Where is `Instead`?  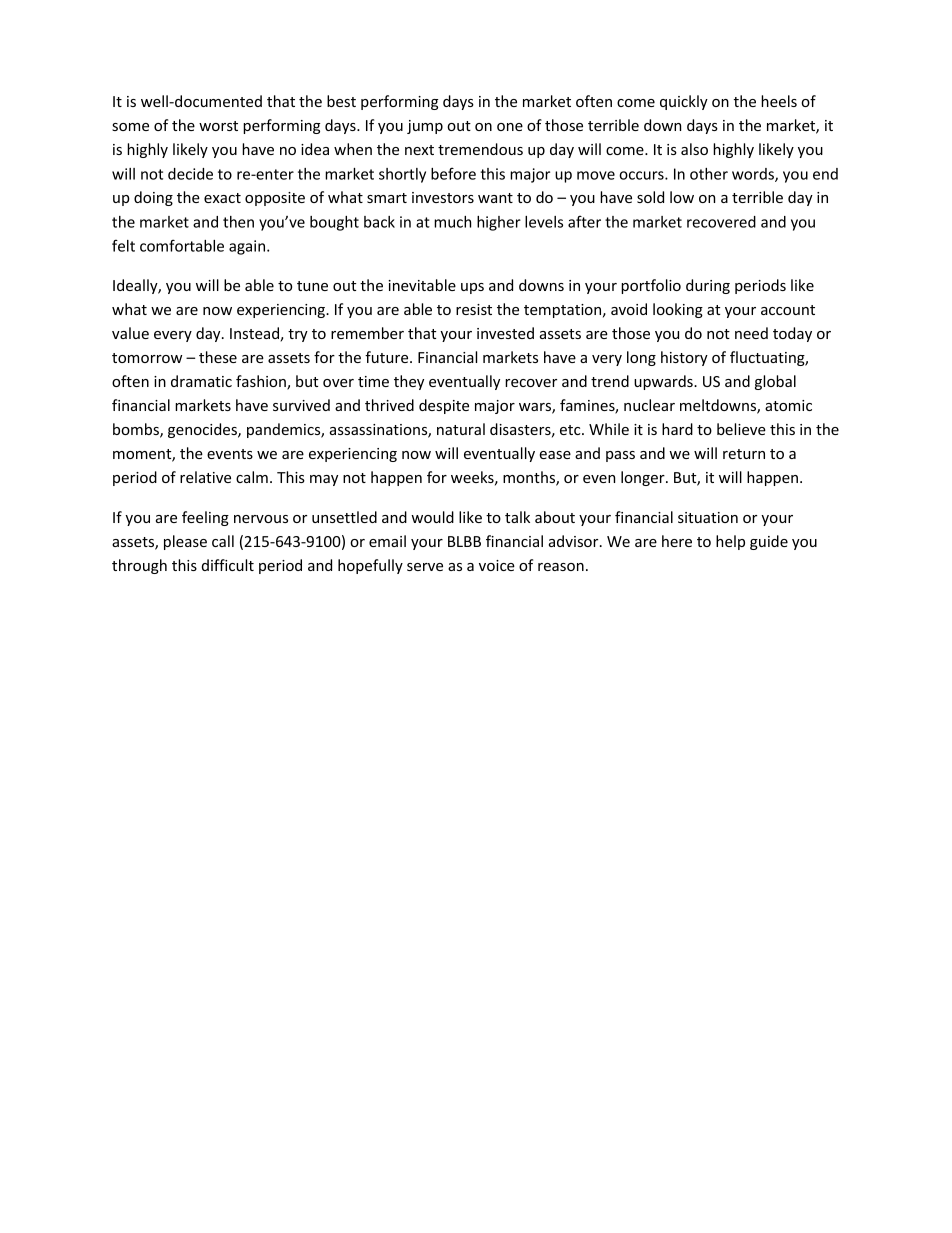 Instead is located at coordinates (255, 334).
